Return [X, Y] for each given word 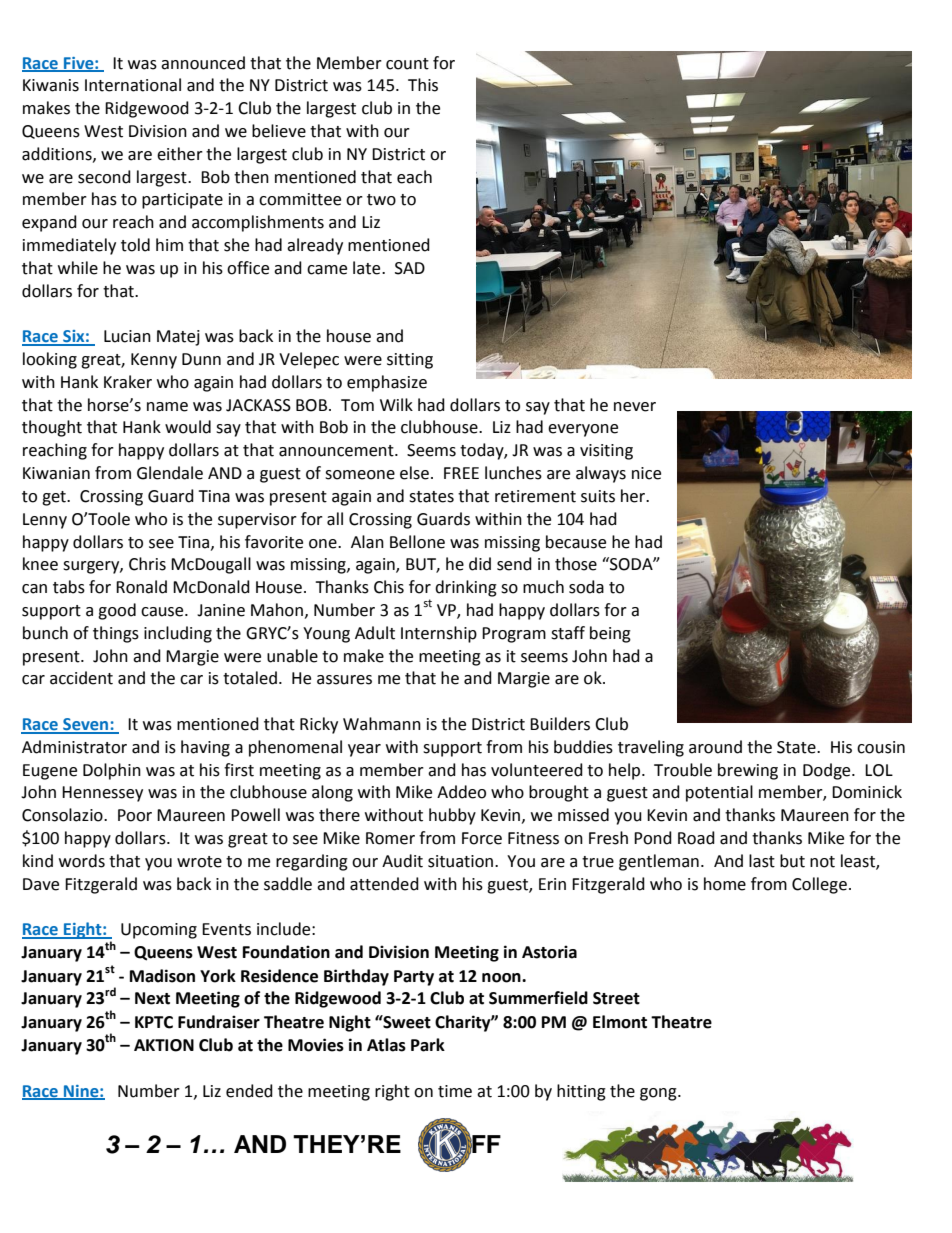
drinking [466, 588]
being [610, 634]
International [133, 85]
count [407, 64]
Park [428, 1045]
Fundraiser [219, 1022]
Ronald [141, 587]
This [423, 85]
